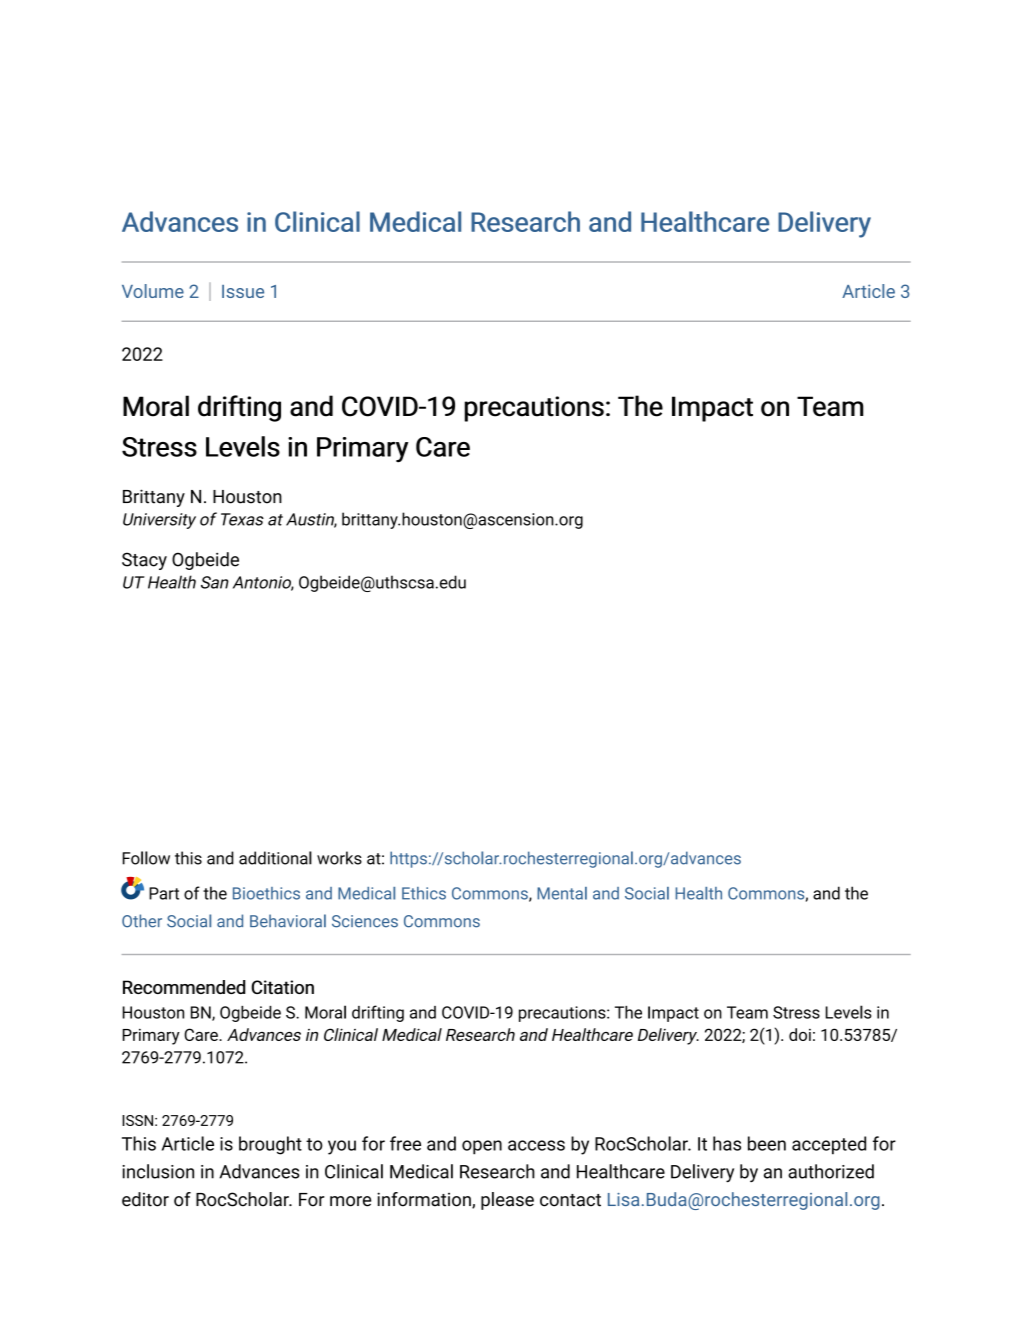 The width and height of the screenshot is (1032, 1335). I want to click on been, so click(767, 1143).
